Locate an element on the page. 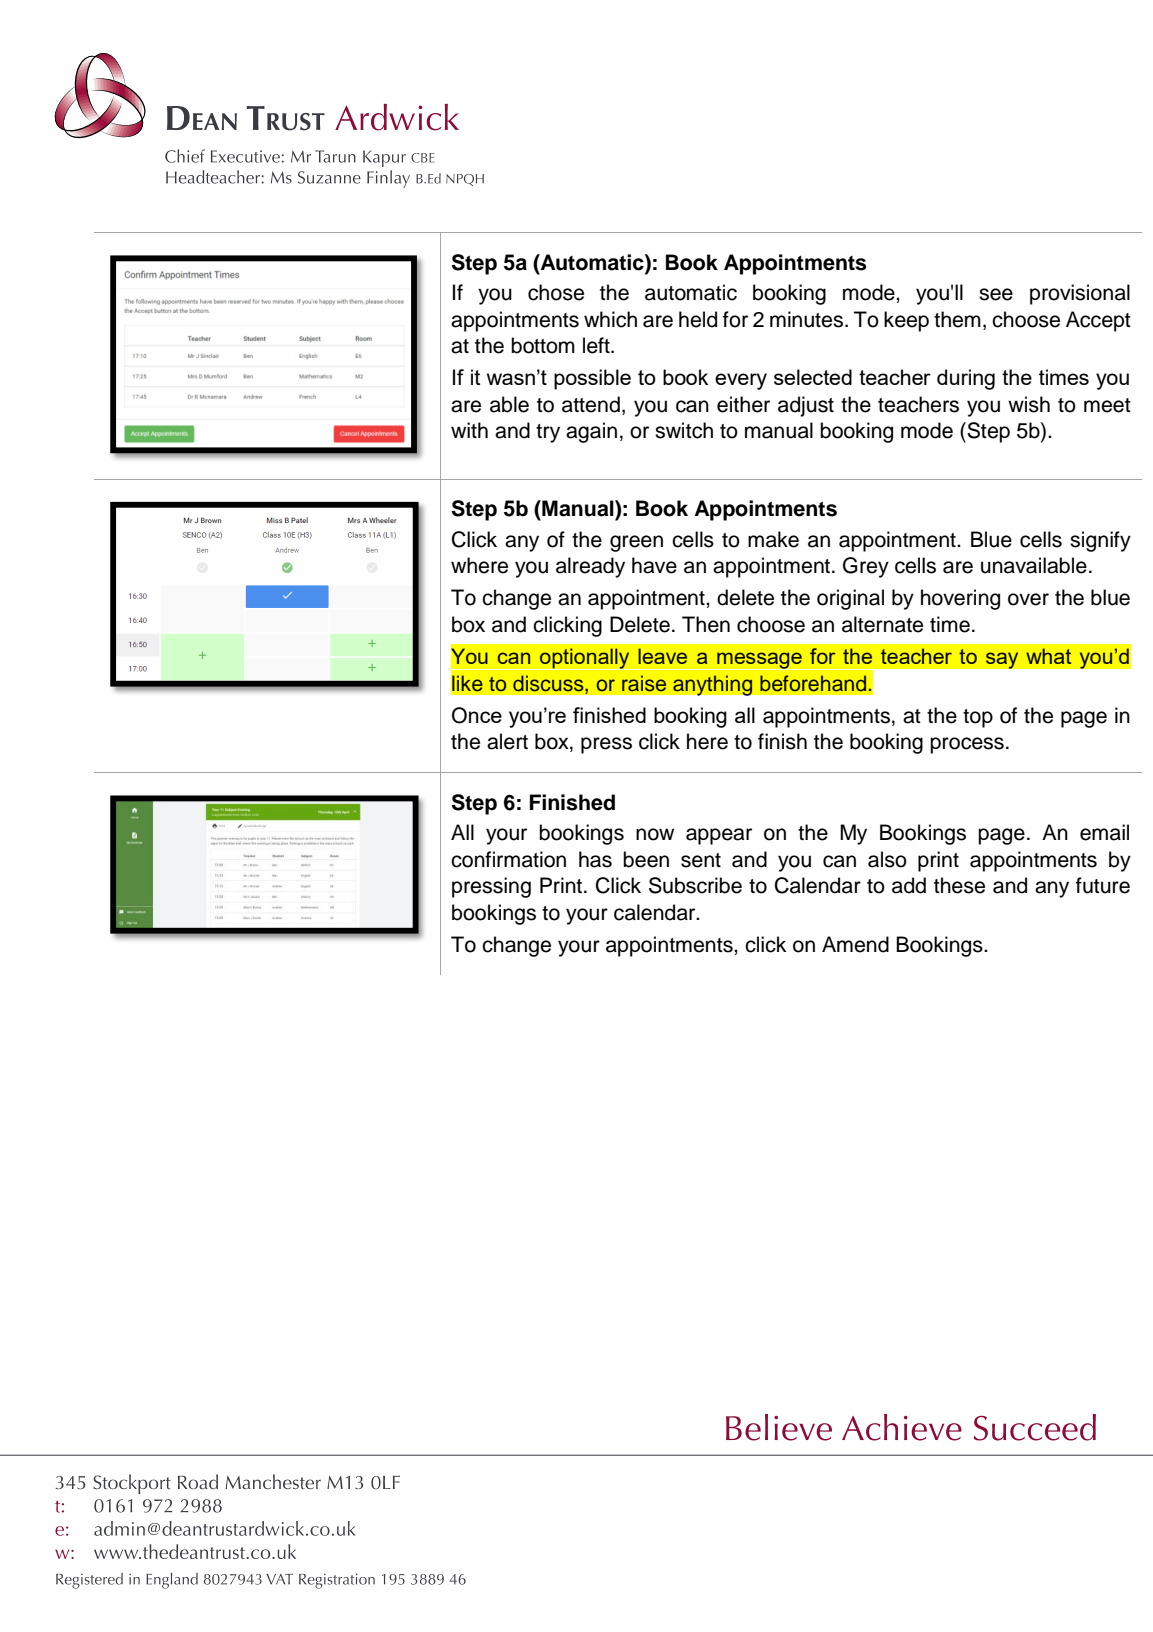  see is located at coordinates (996, 294).
